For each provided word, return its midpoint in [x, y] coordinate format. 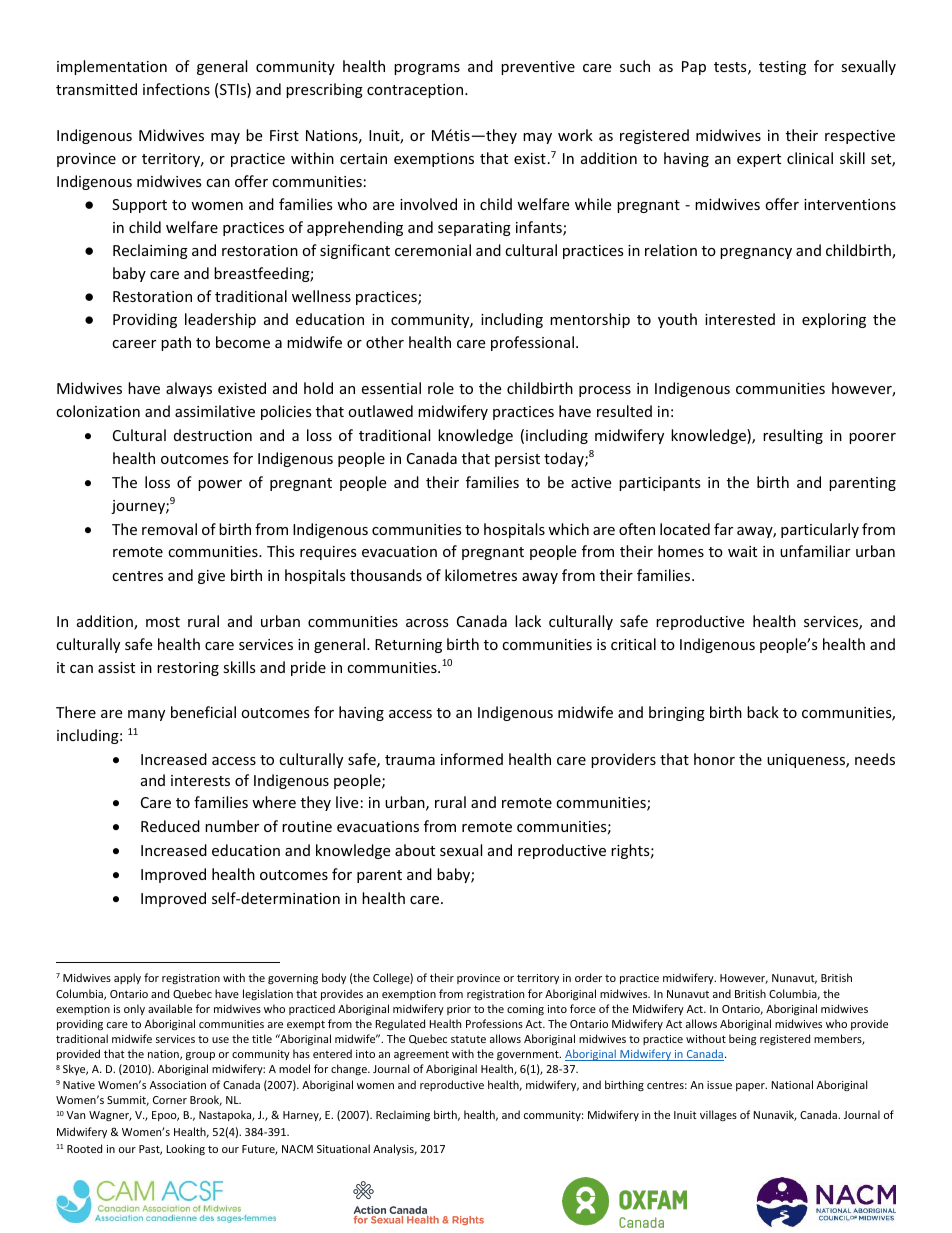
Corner [170, 1100]
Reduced [170, 826]
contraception [416, 91]
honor [714, 759]
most [163, 622]
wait [742, 551]
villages [718, 1115]
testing [782, 68]
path [176, 343]
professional [532, 343]
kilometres [481, 575]
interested [740, 319]
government [529, 1055]
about [415, 850]
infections [176, 89]
